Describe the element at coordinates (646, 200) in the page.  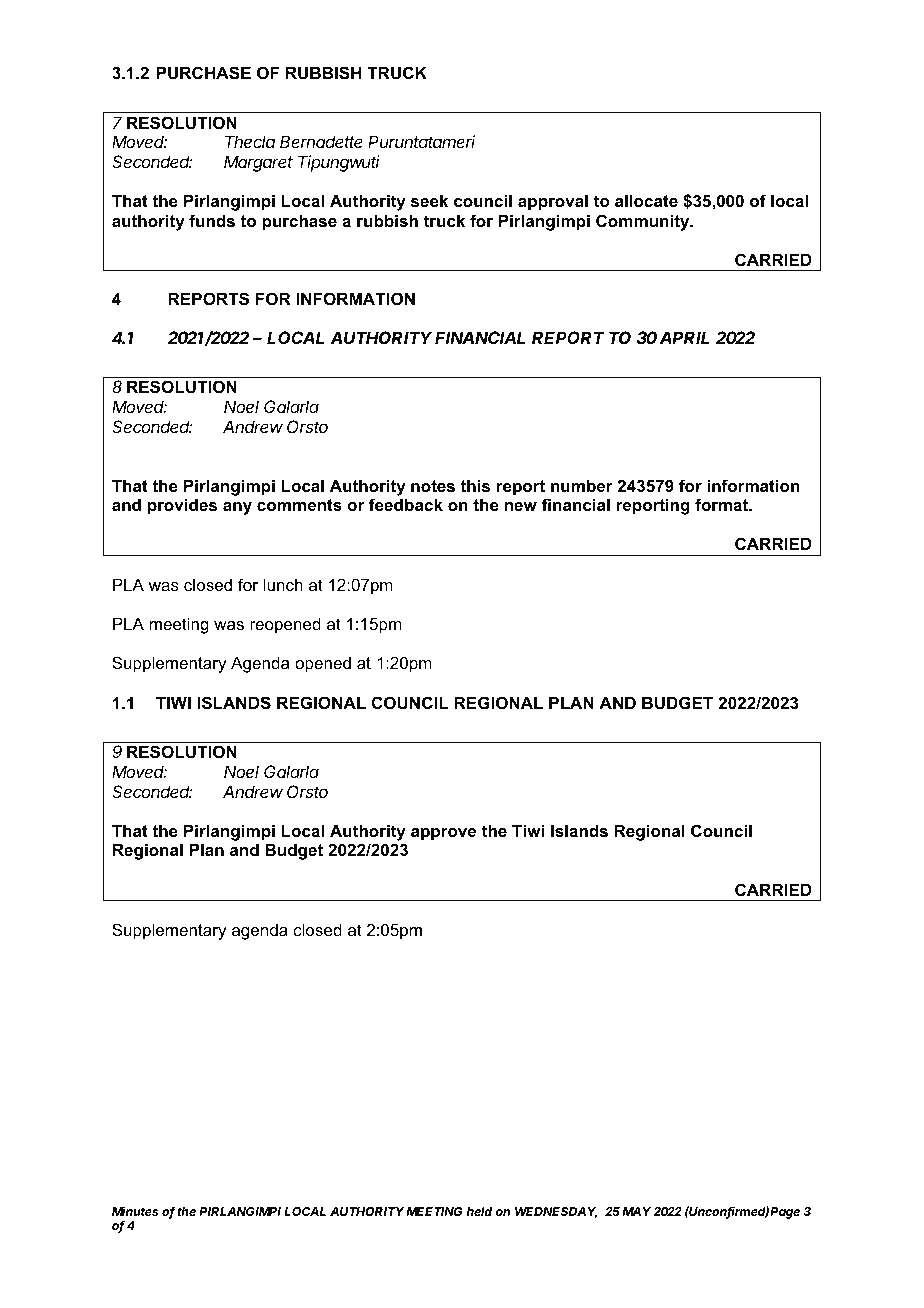
I see `allocate` at that location.
